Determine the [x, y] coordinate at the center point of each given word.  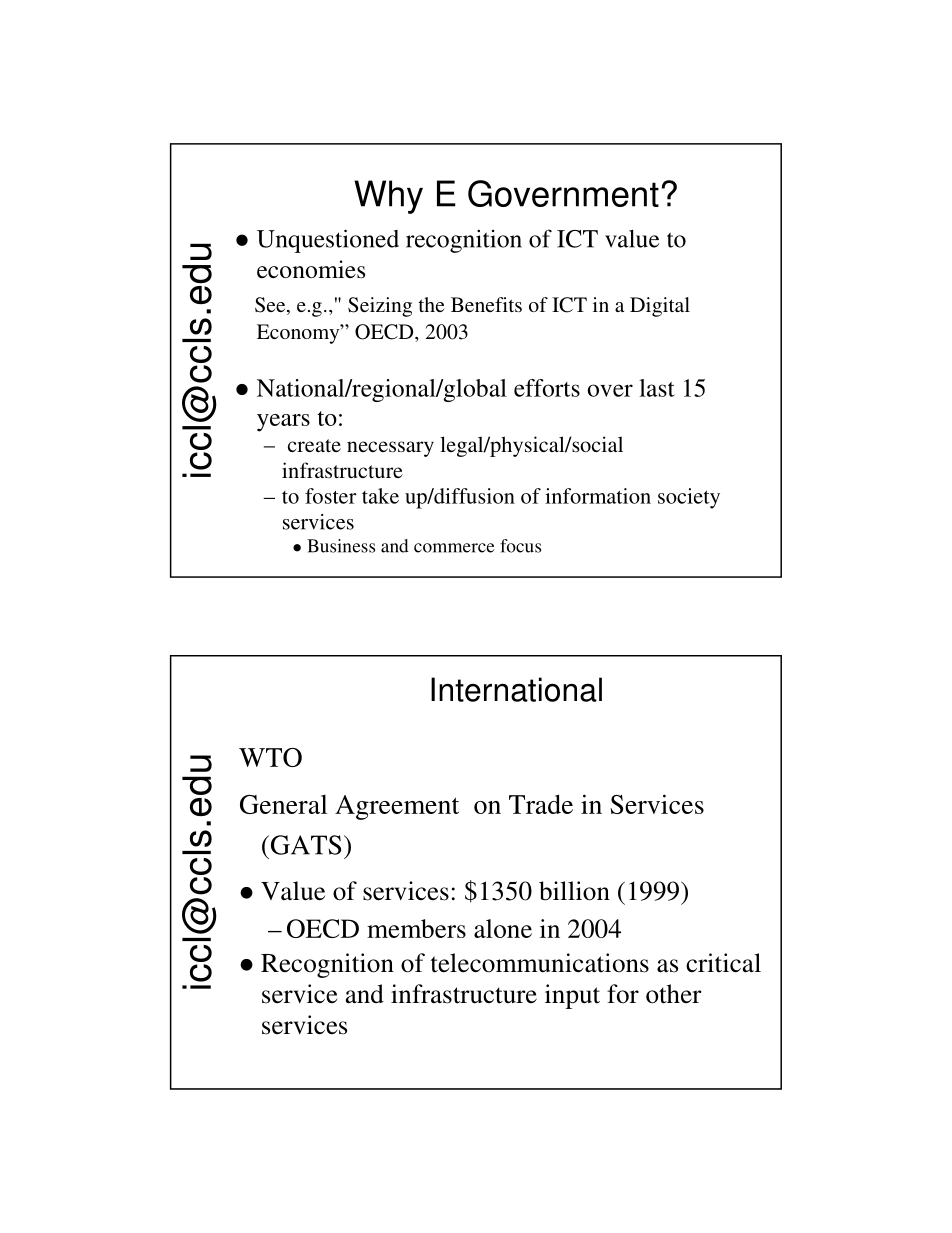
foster [331, 496]
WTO [270, 757]
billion [574, 891]
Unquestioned [328, 241]
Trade [541, 804]
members [416, 928]
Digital [660, 307]
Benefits [486, 304]
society [689, 498]
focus [520, 546]
